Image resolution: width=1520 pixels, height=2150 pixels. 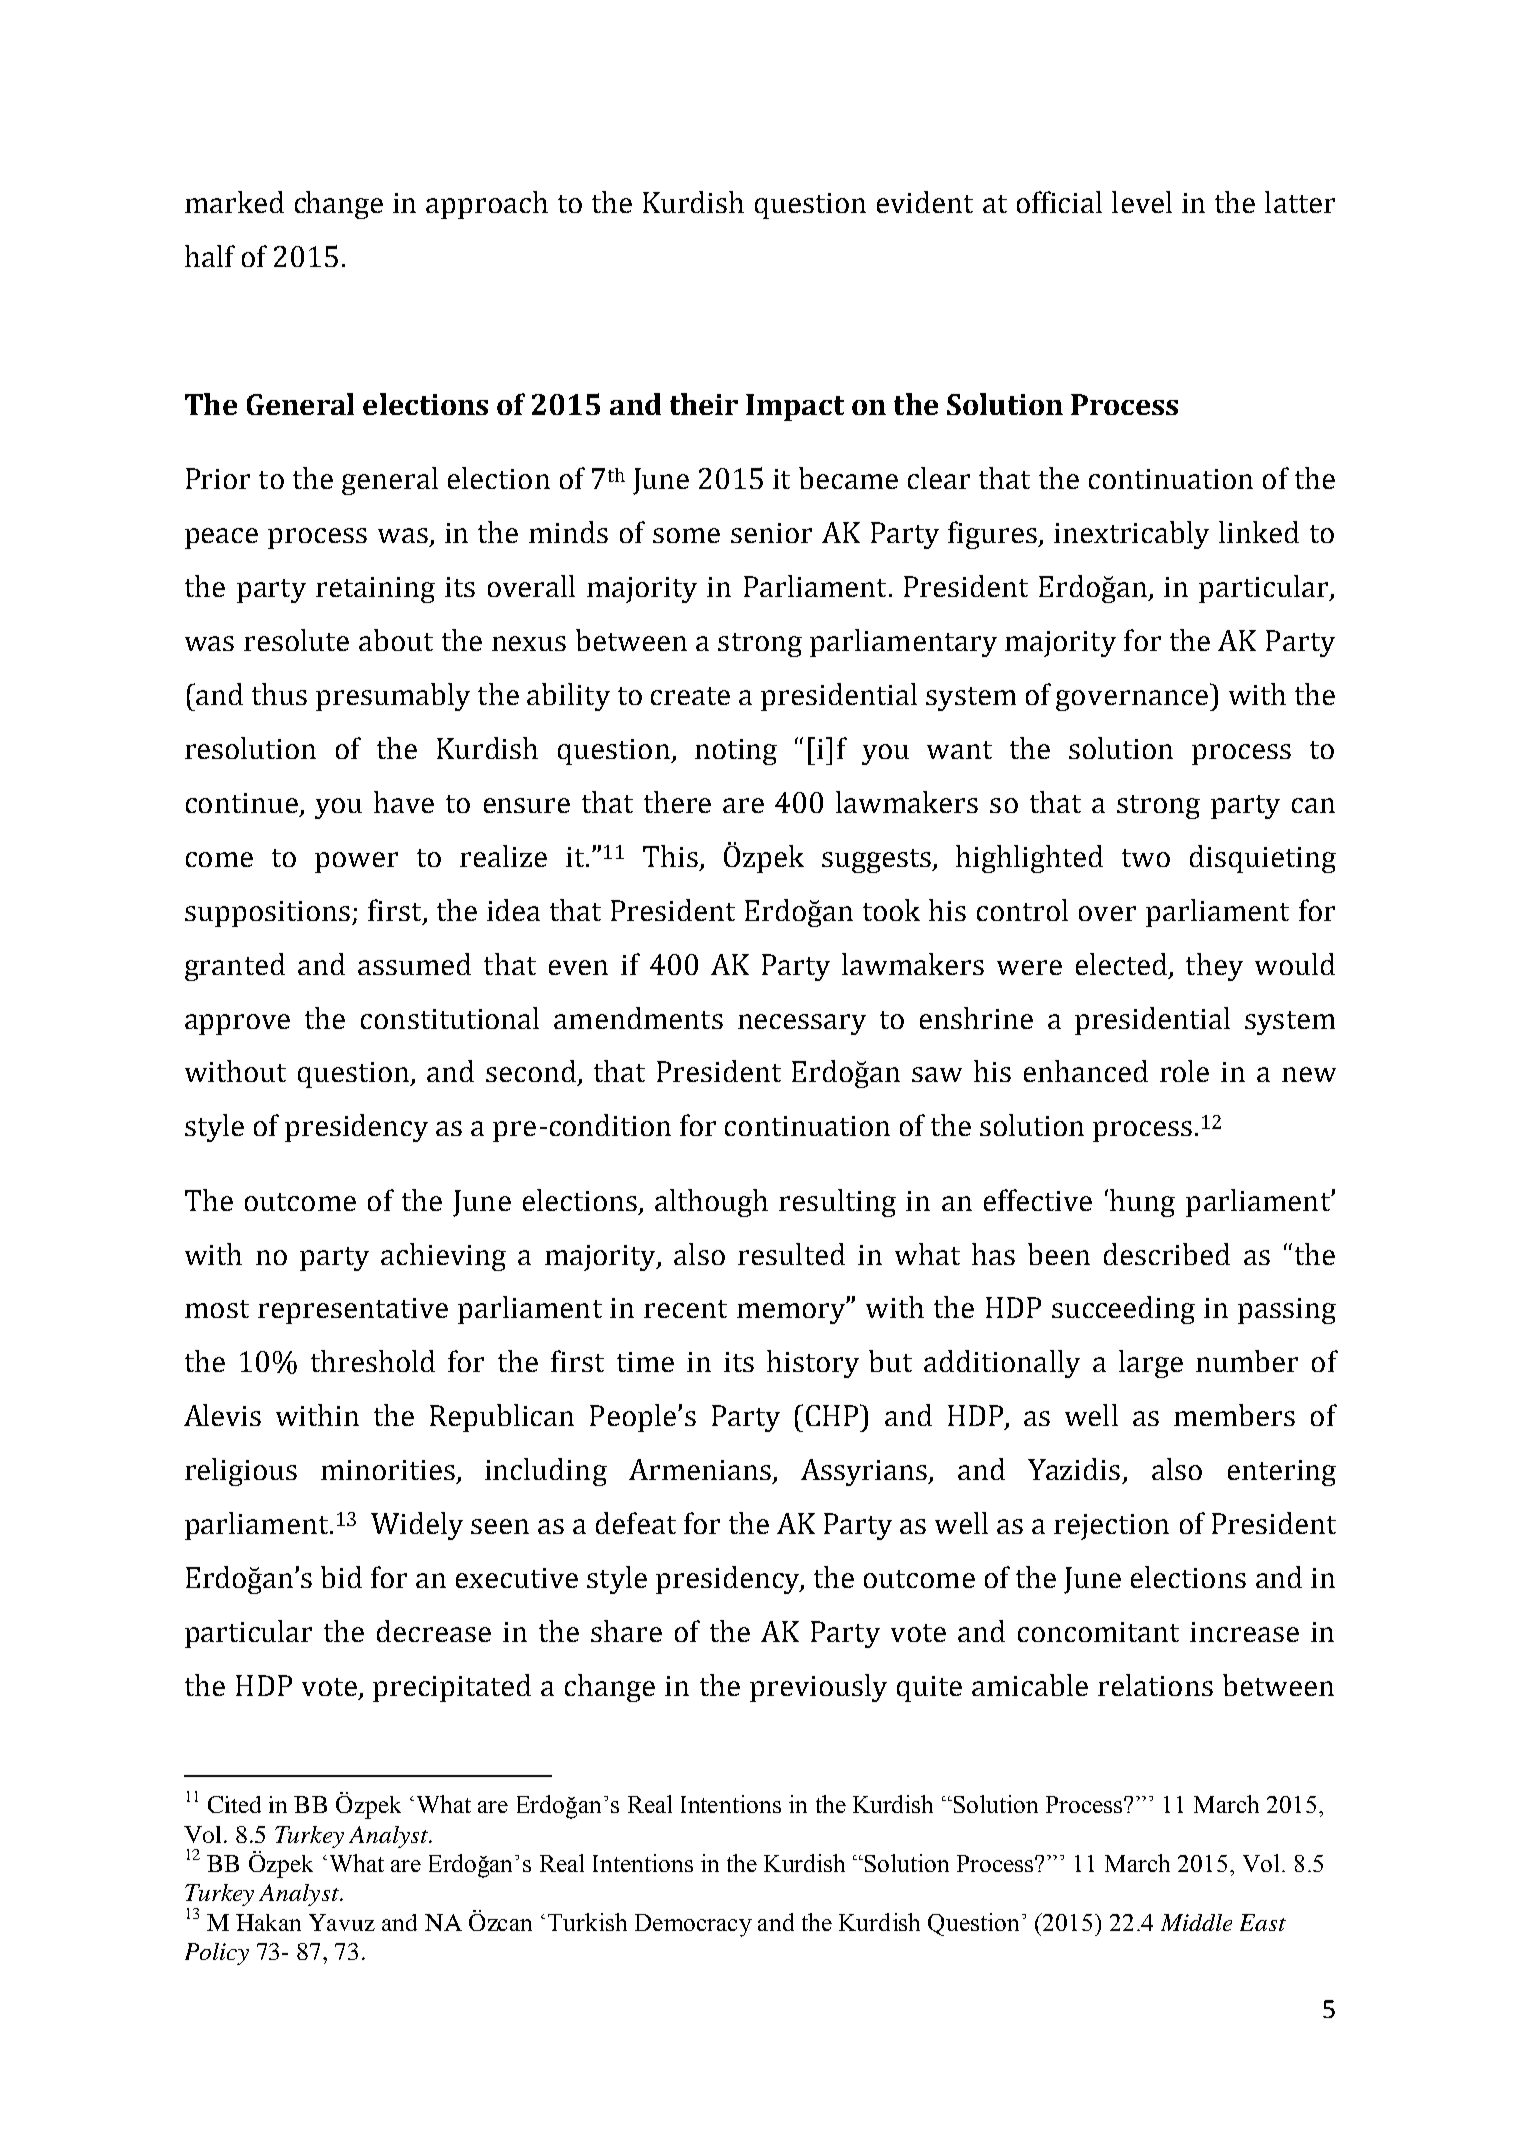 What do you see at coordinates (234, 202) in the screenshot?
I see `marked` at bounding box center [234, 202].
